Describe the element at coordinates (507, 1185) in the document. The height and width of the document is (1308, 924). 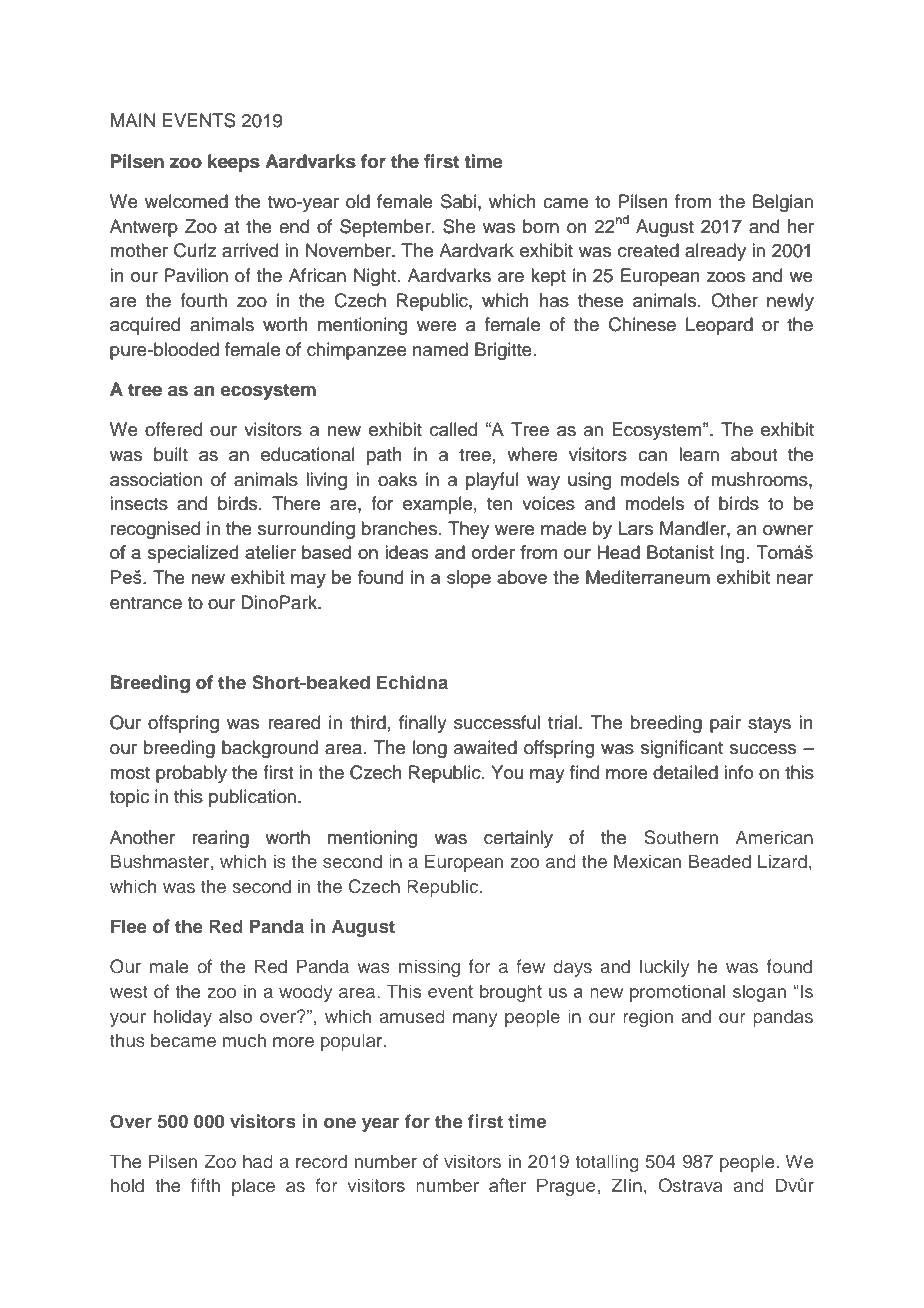
I see `after` at that location.
